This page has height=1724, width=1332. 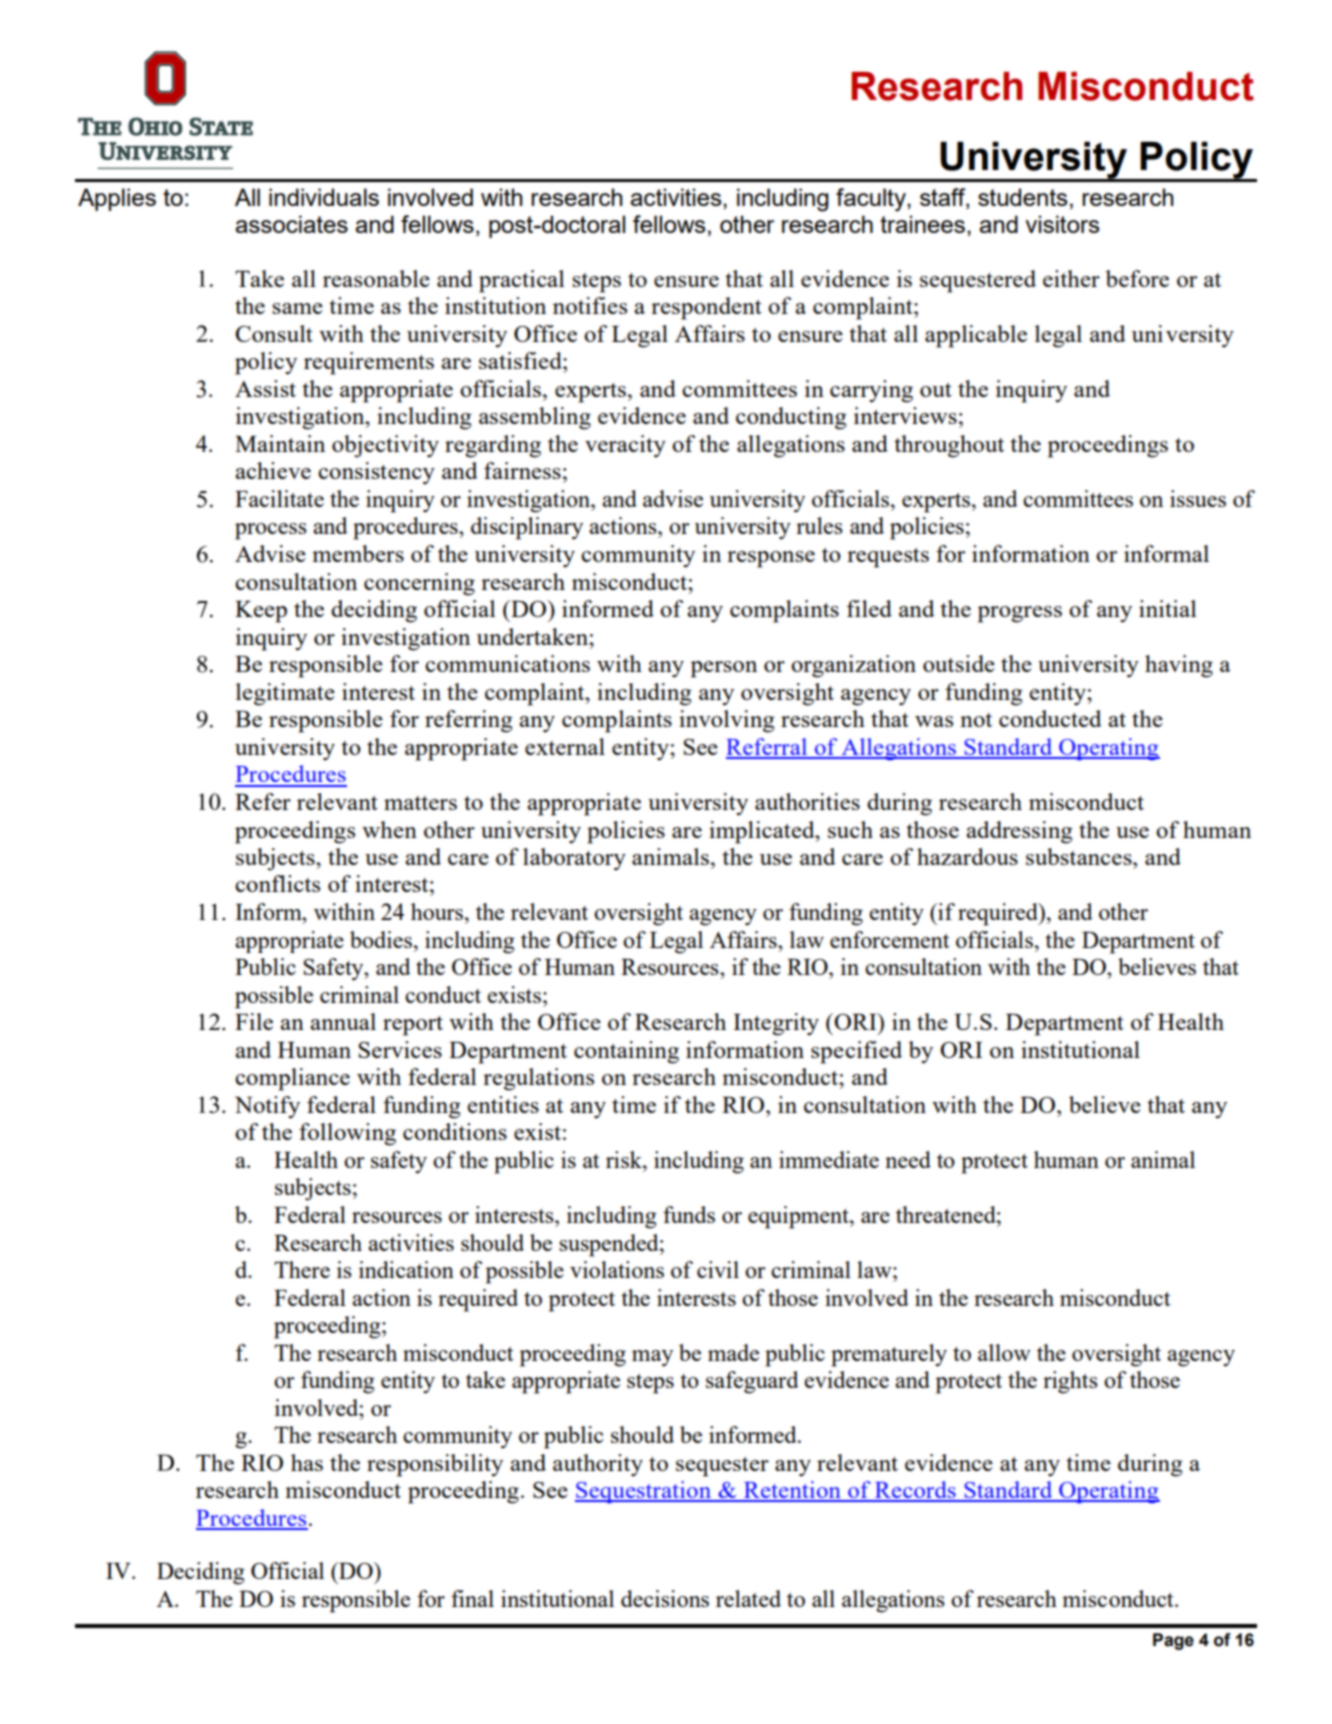 What do you see at coordinates (706, 308) in the page?
I see `respondent` at bounding box center [706, 308].
